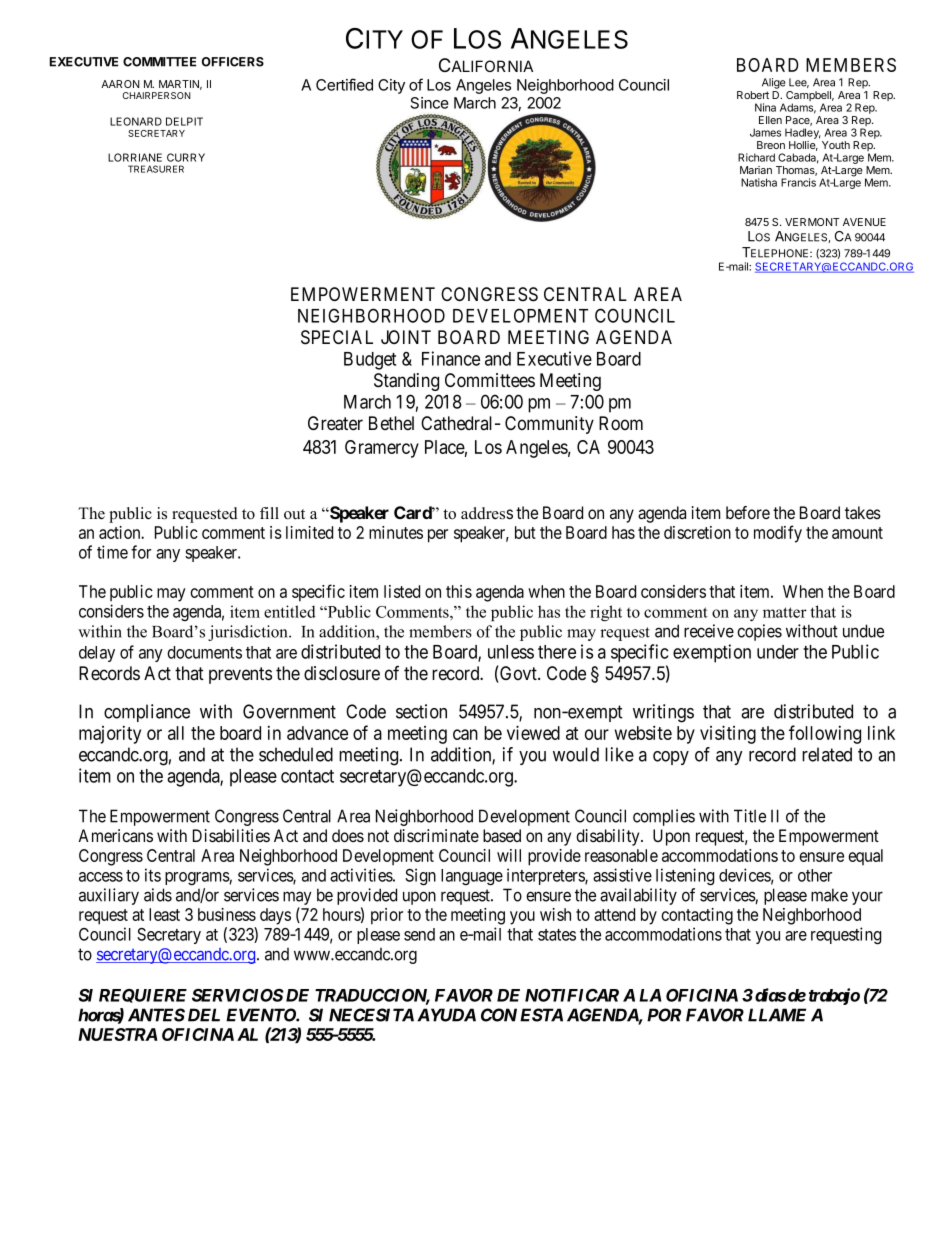 The height and width of the image is (1233, 952). I want to click on Nina, so click(765, 107).
